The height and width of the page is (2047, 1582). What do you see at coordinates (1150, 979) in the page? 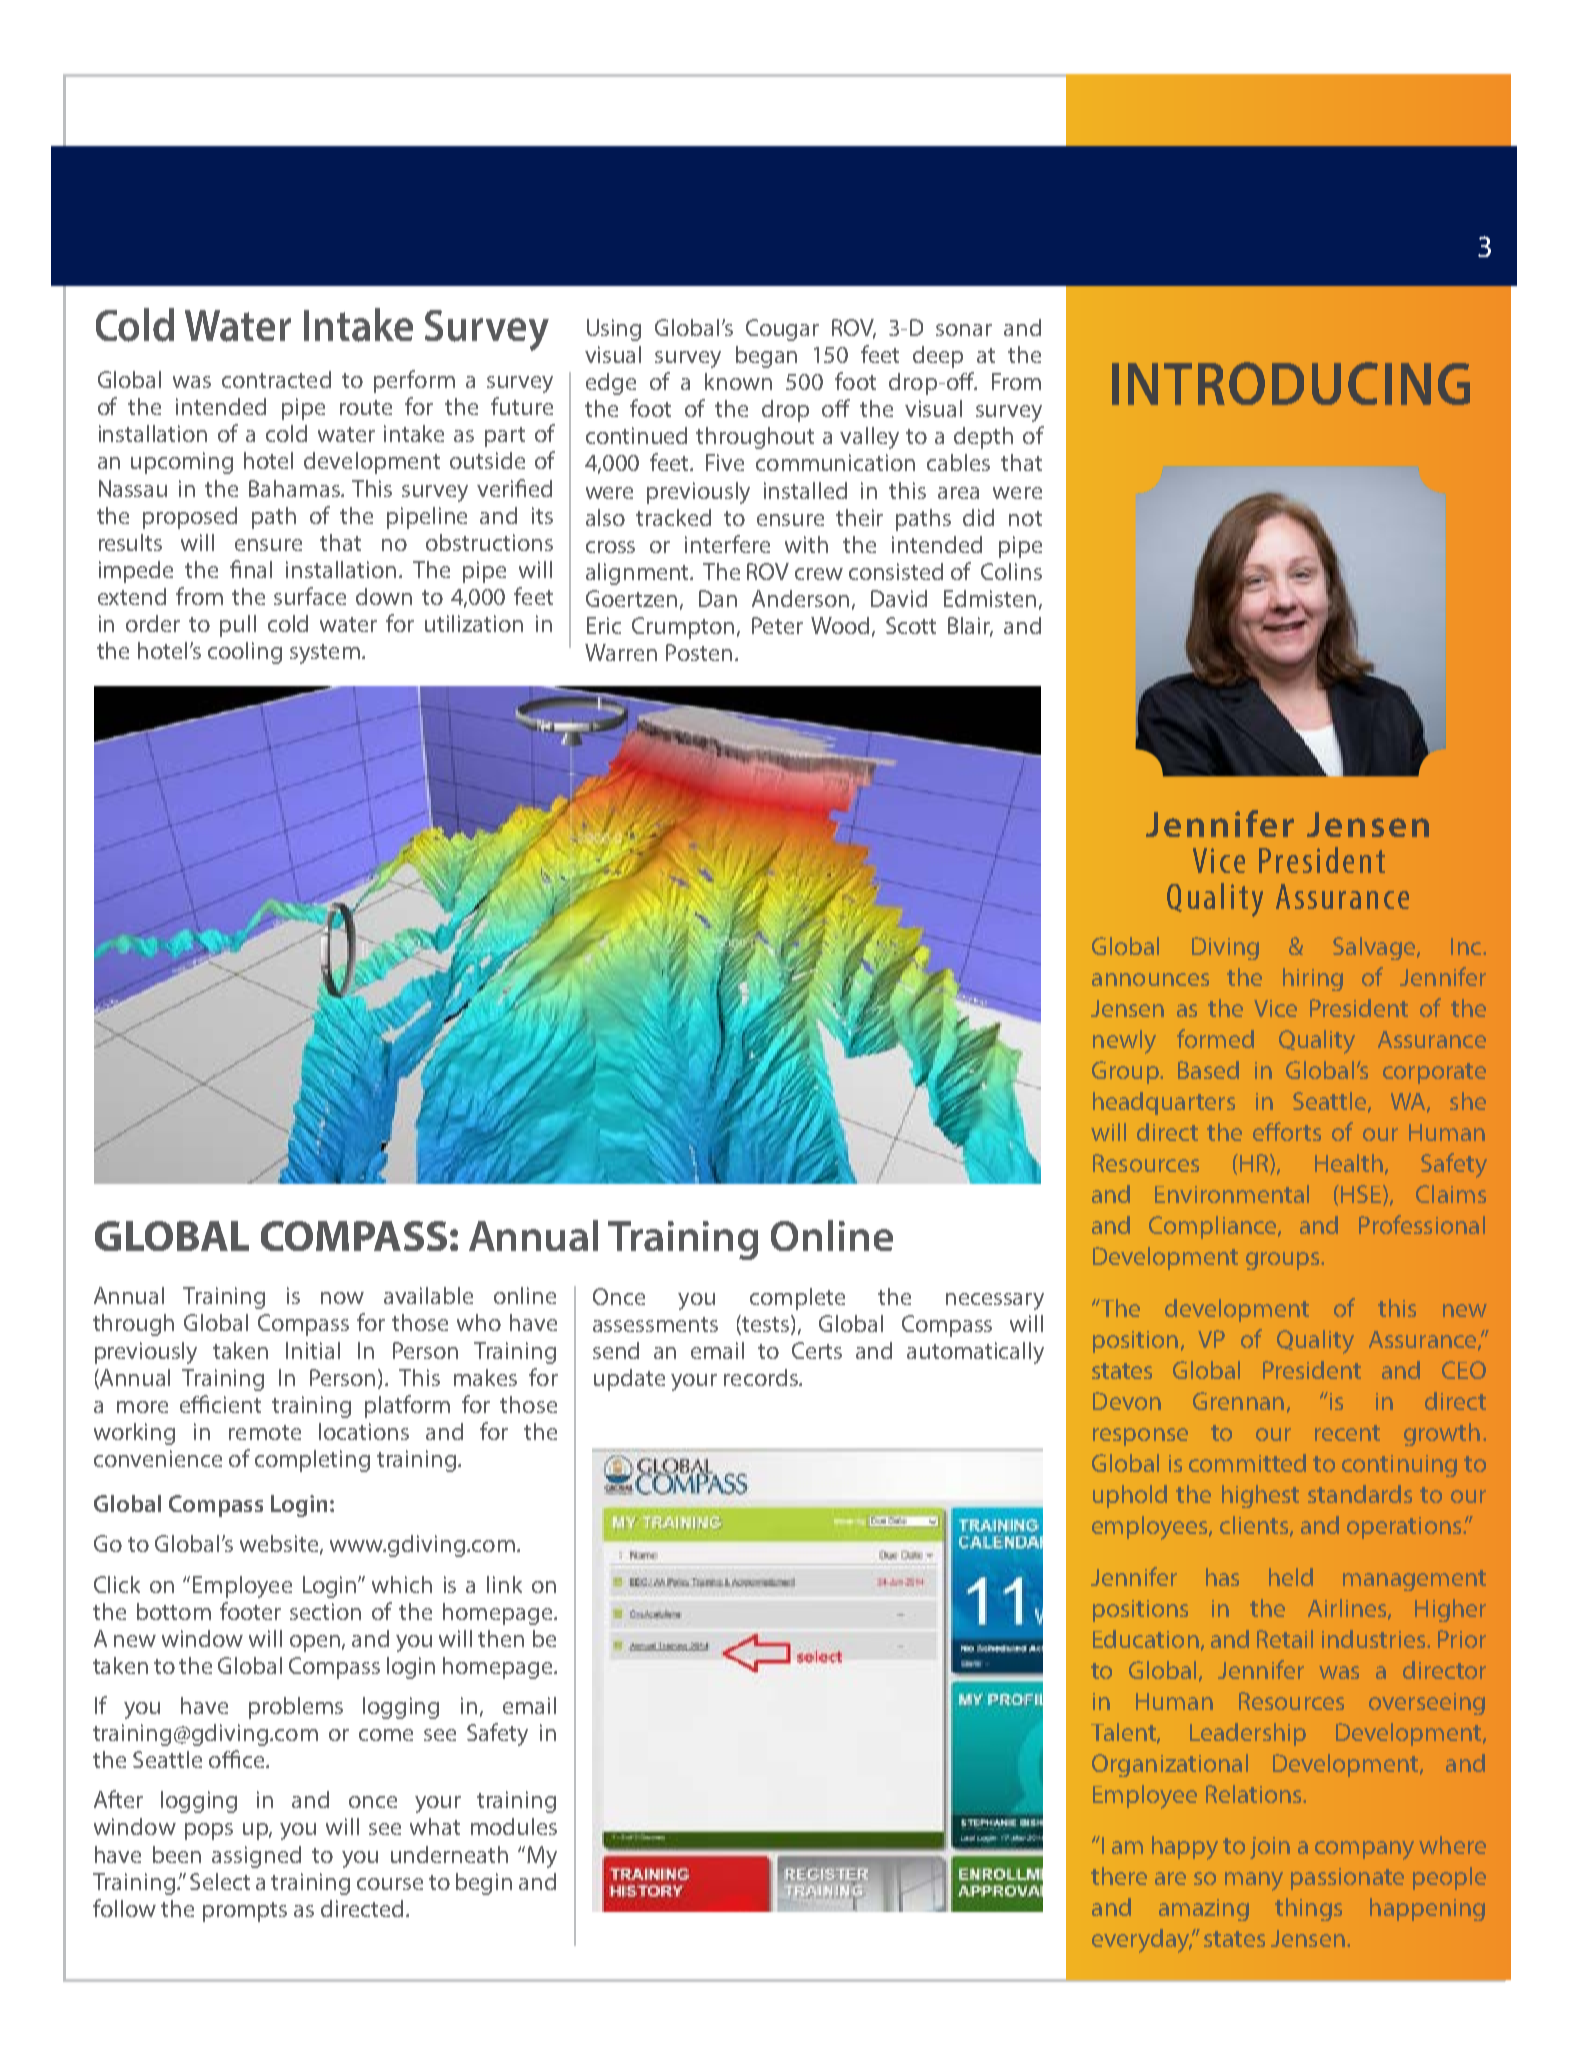
I see `announces` at bounding box center [1150, 979].
